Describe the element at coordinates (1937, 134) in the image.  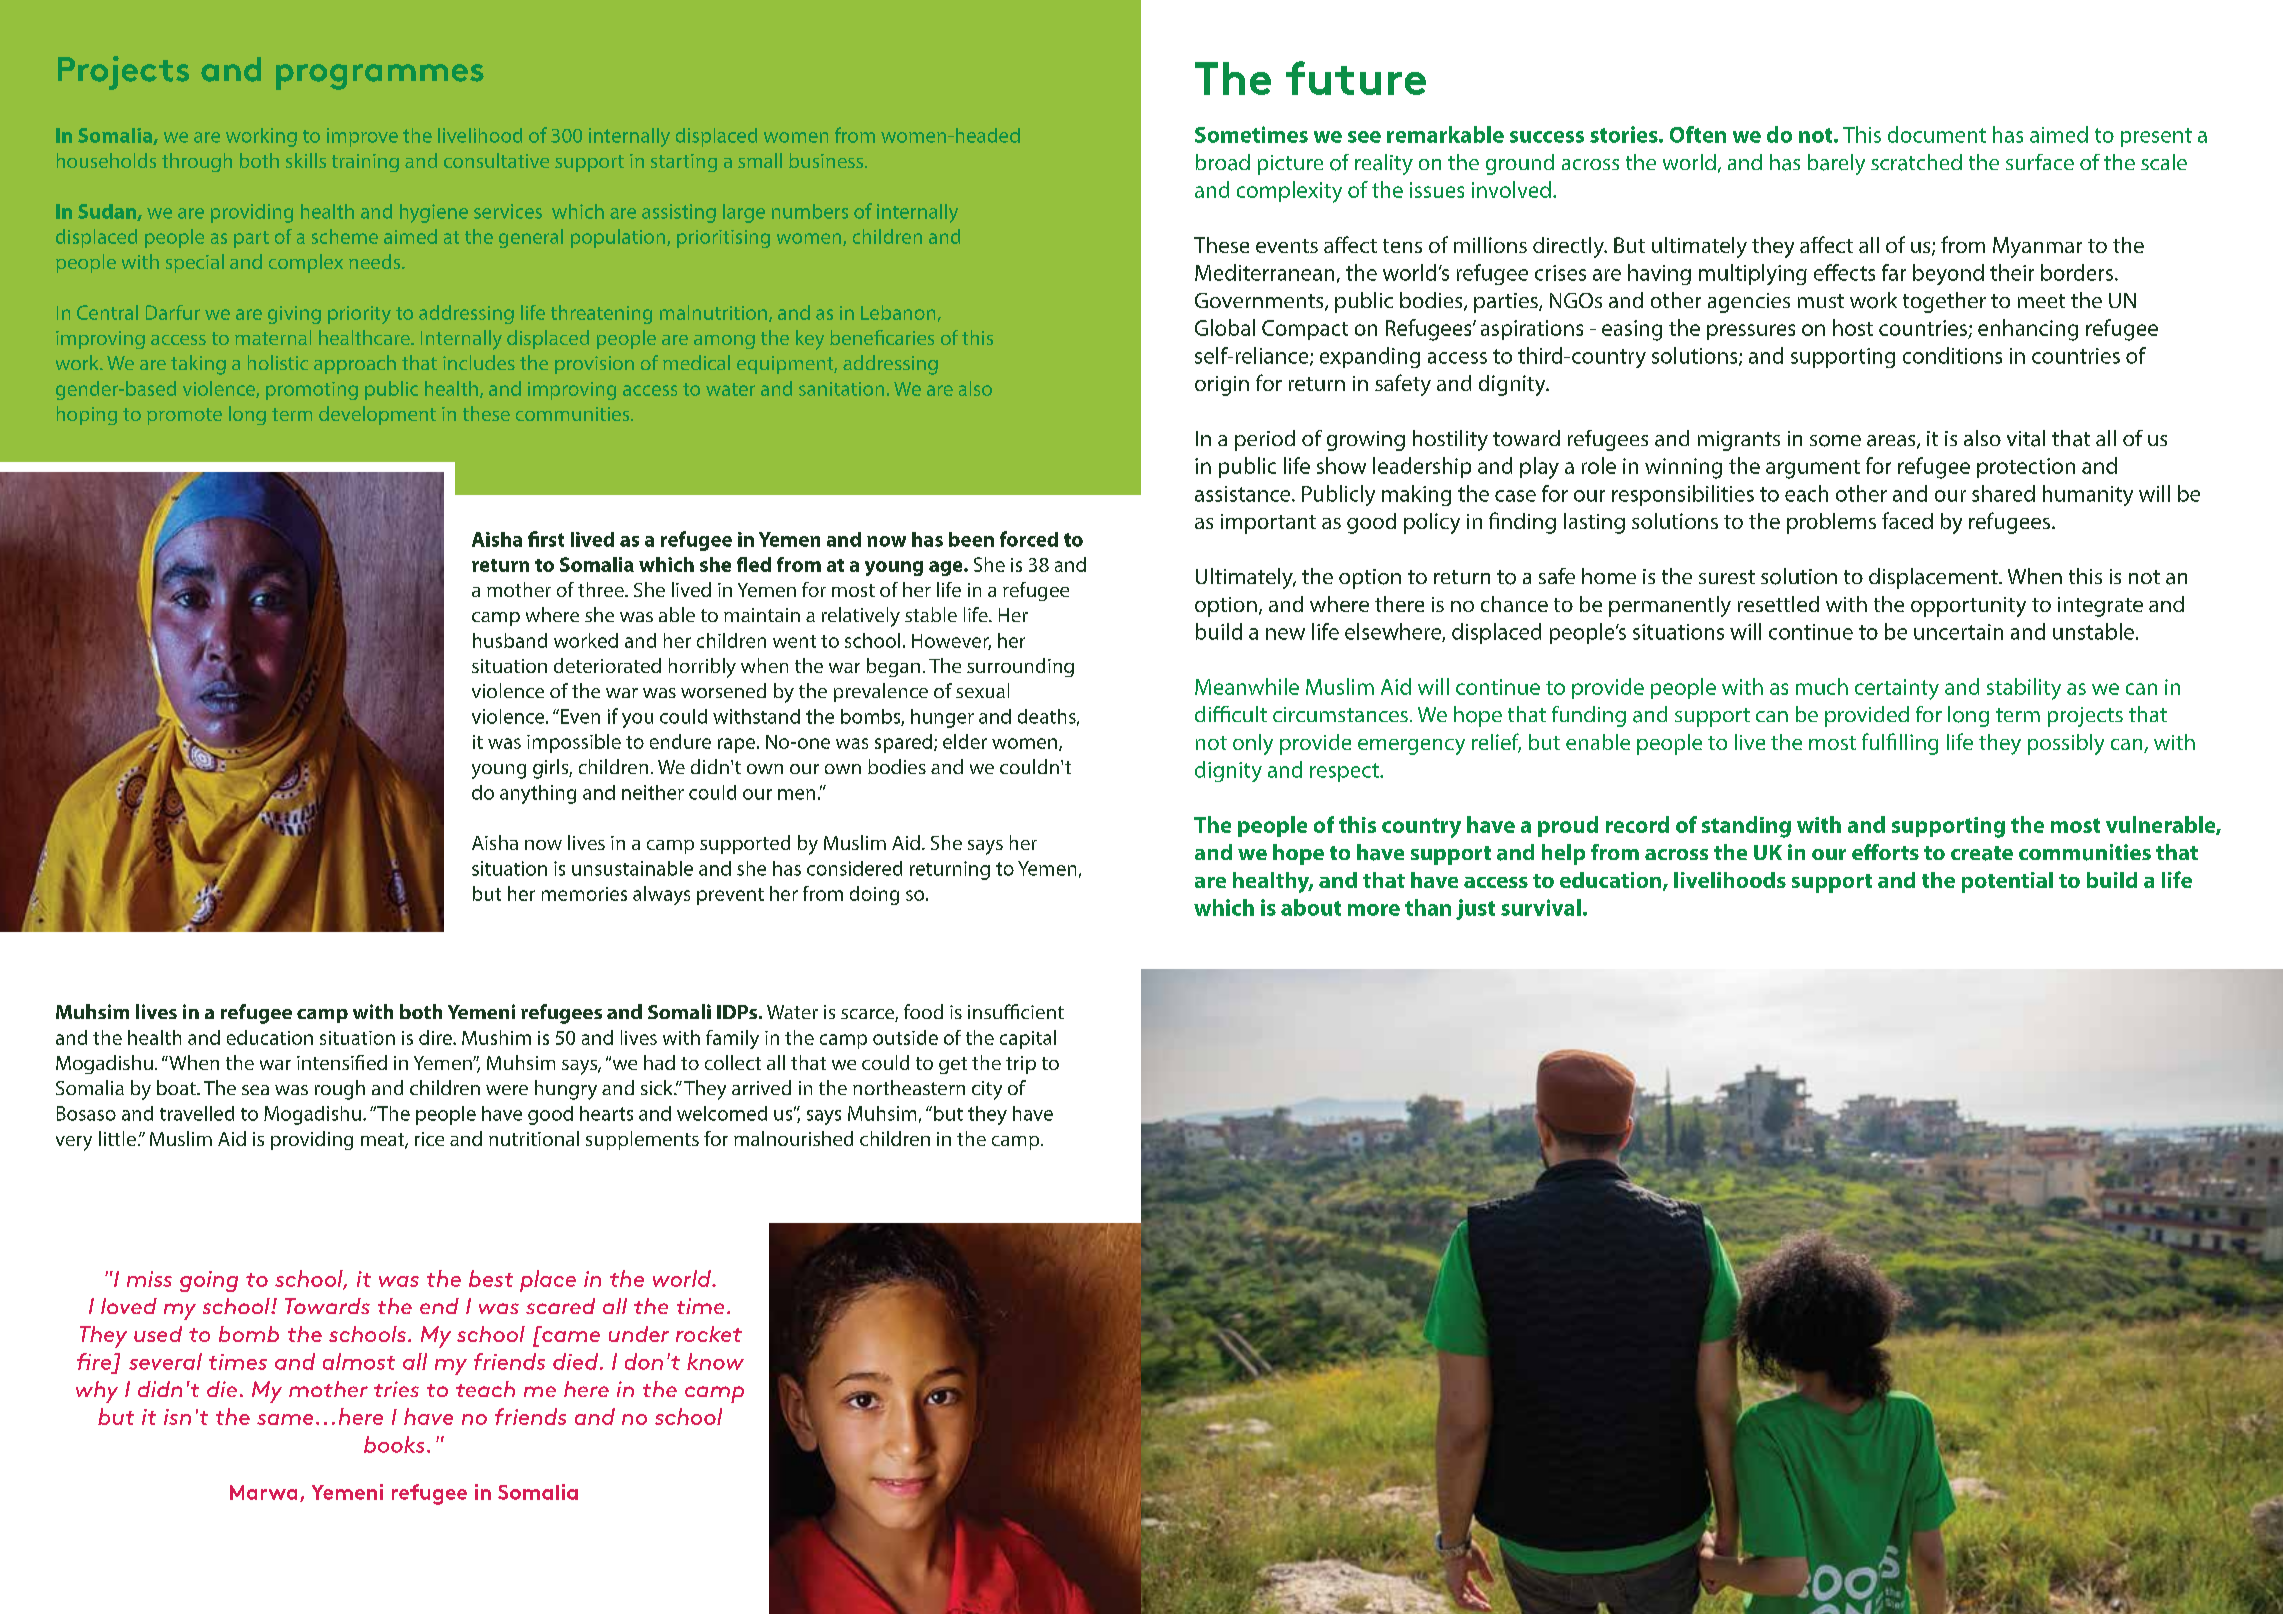
I see `document` at that location.
